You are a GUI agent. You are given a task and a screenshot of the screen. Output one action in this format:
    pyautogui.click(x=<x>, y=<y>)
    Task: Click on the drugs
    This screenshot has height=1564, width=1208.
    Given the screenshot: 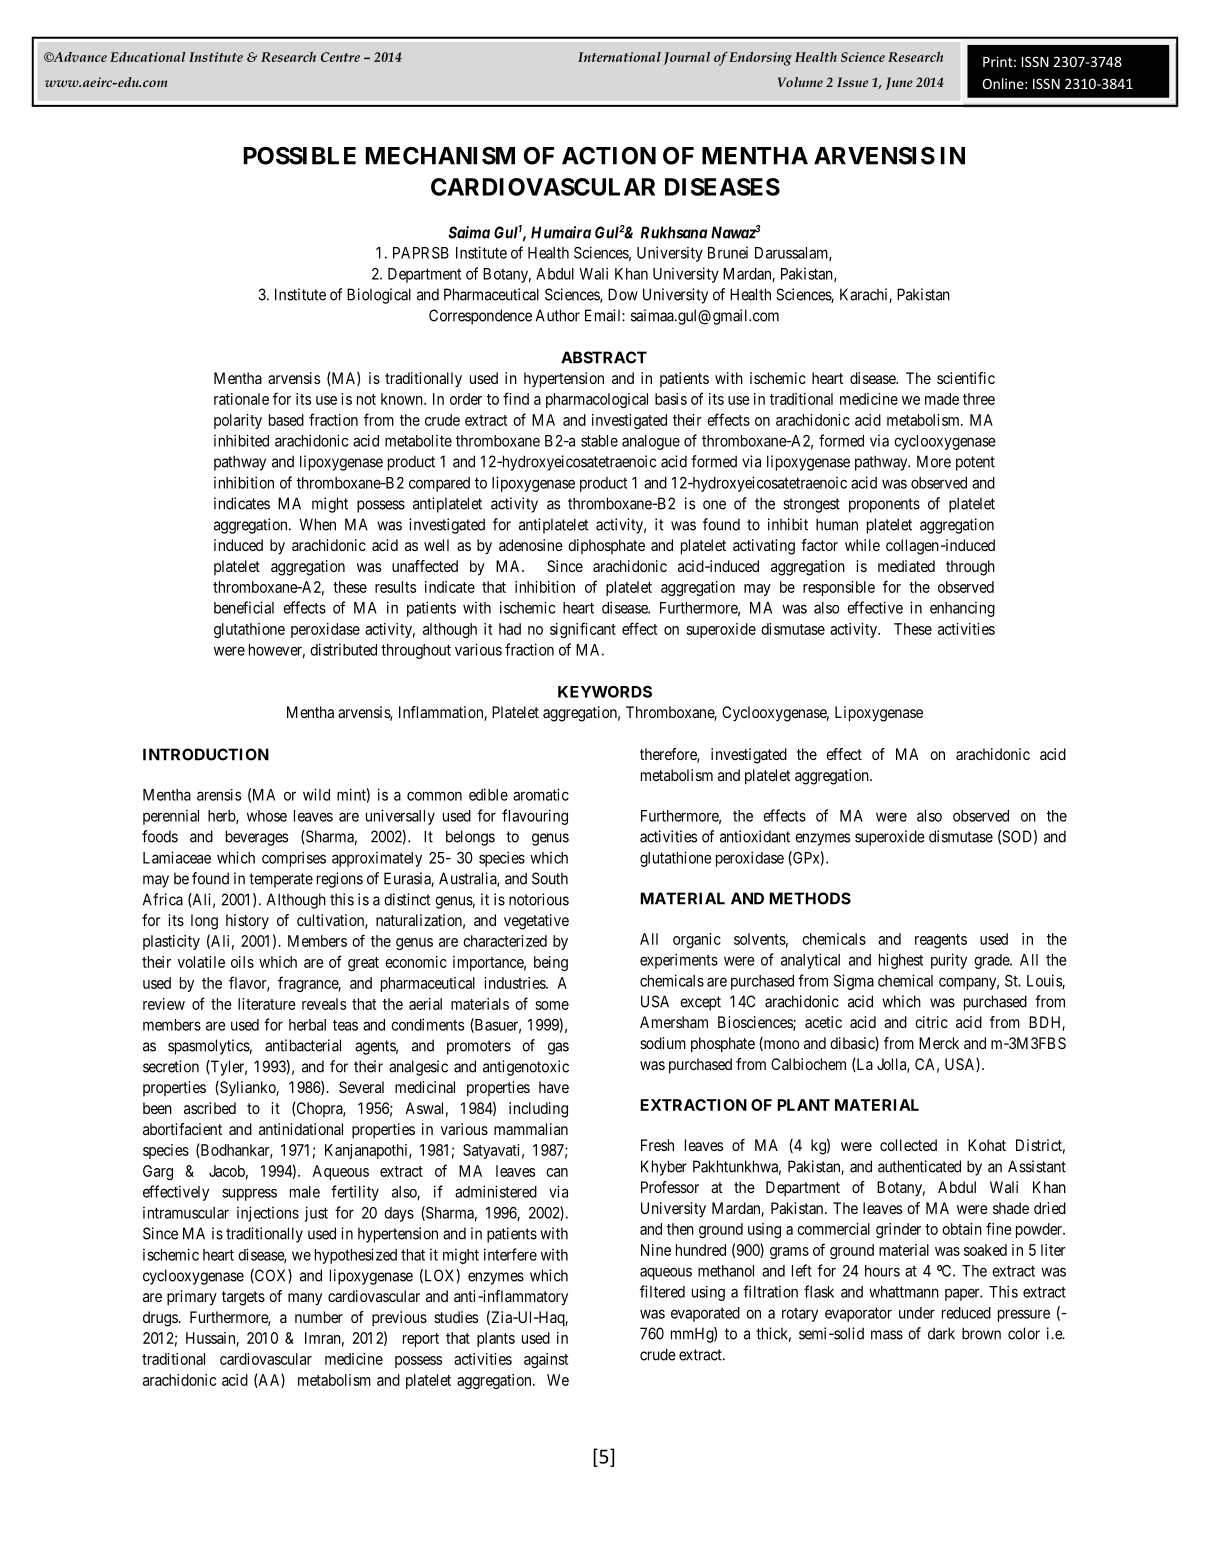 What is the action you would take?
    pyautogui.click(x=161, y=1319)
